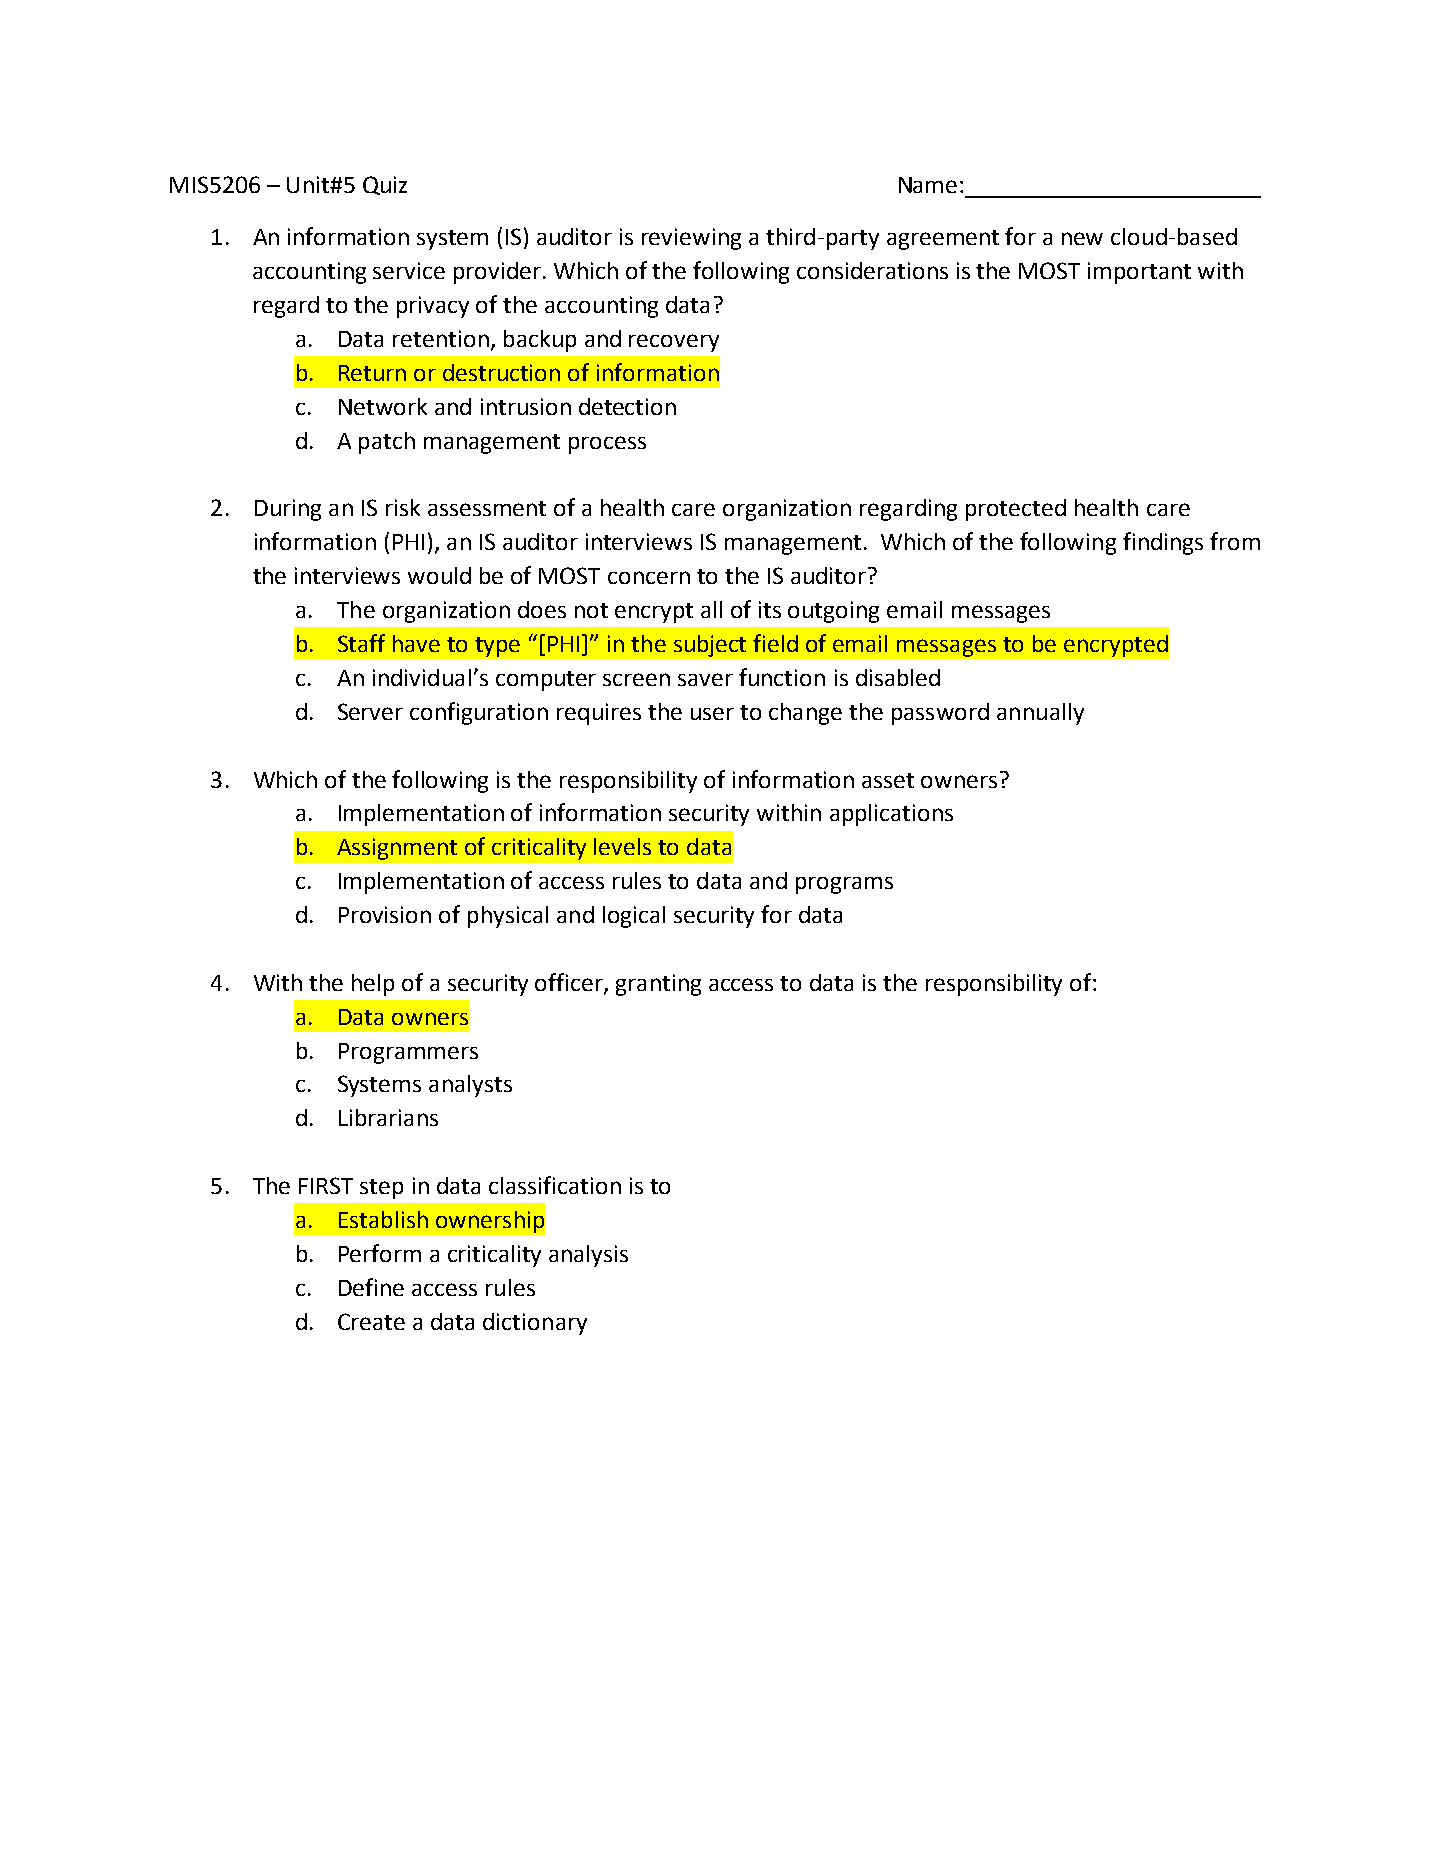 The image size is (1431, 1852). I want to click on Server, so click(370, 711).
